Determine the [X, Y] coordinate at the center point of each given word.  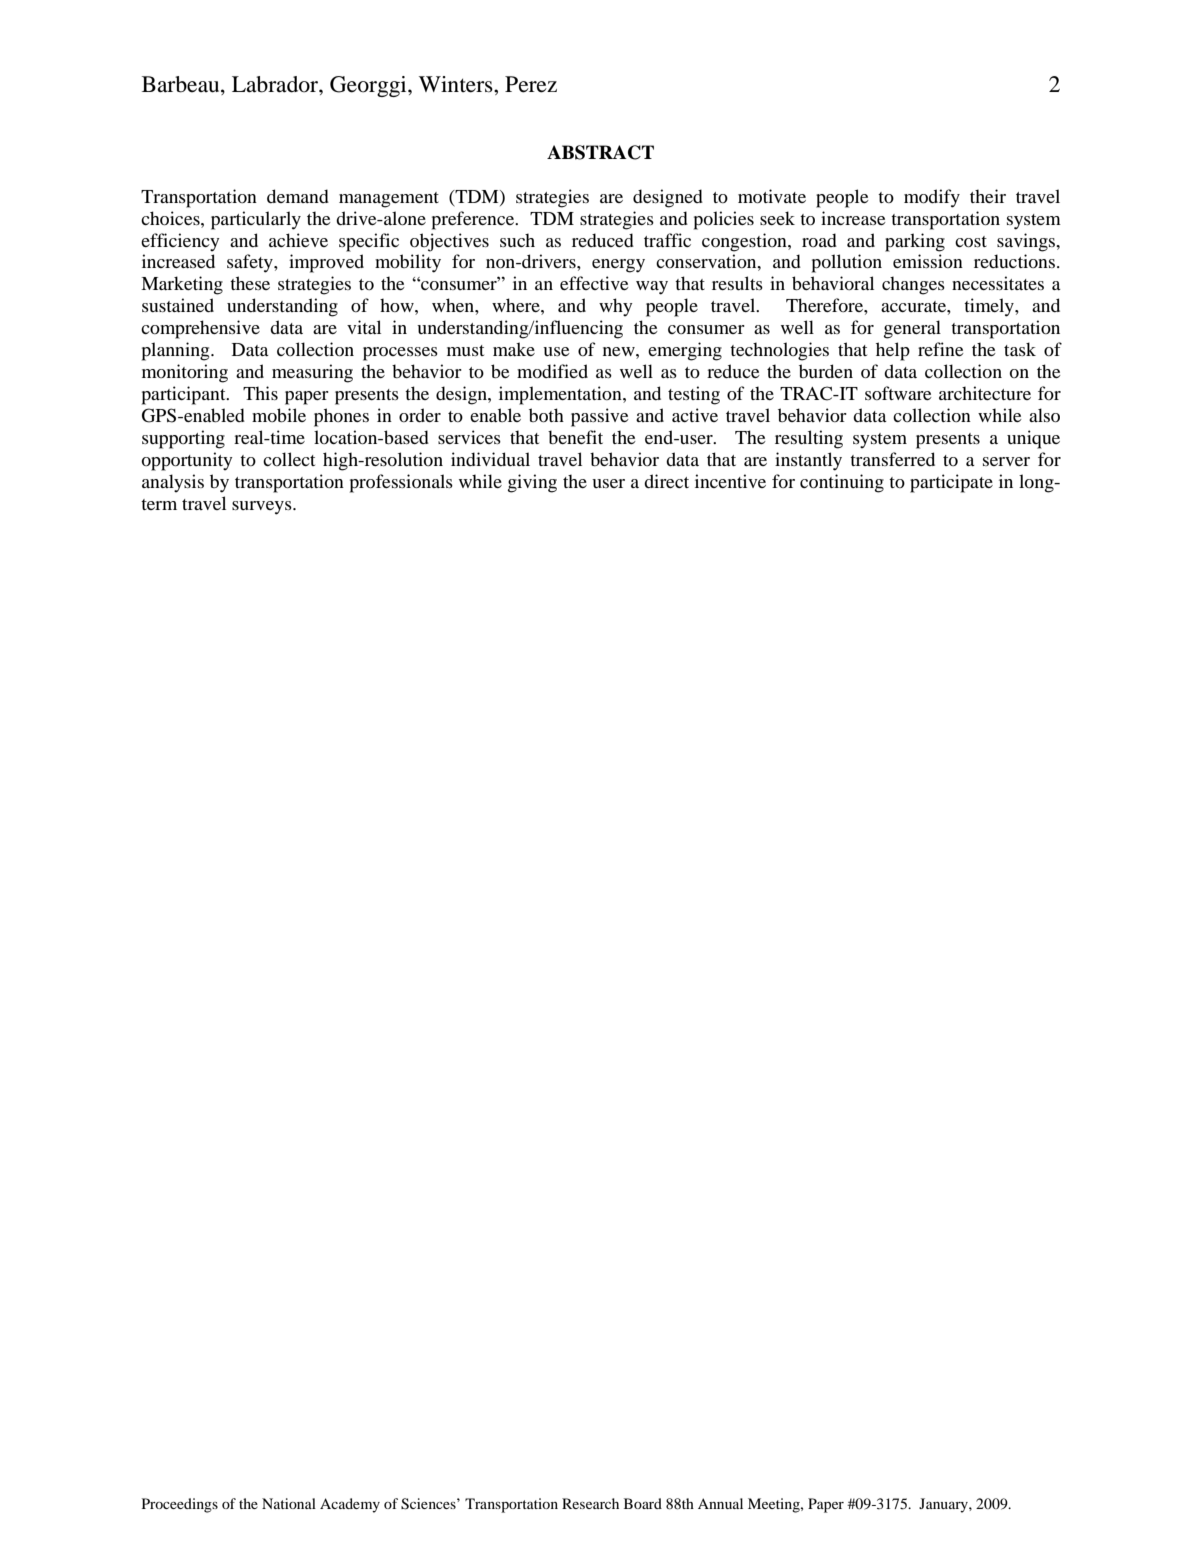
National [289, 1503]
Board [643, 1503]
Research [590, 1503]
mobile [279, 415]
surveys [263, 508]
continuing [842, 483]
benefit [575, 437]
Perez [531, 84]
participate [951, 483]
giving [532, 483]
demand [298, 196]
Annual [720, 1503]
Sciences [429, 1504]
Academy [350, 1505]
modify [932, 198]
